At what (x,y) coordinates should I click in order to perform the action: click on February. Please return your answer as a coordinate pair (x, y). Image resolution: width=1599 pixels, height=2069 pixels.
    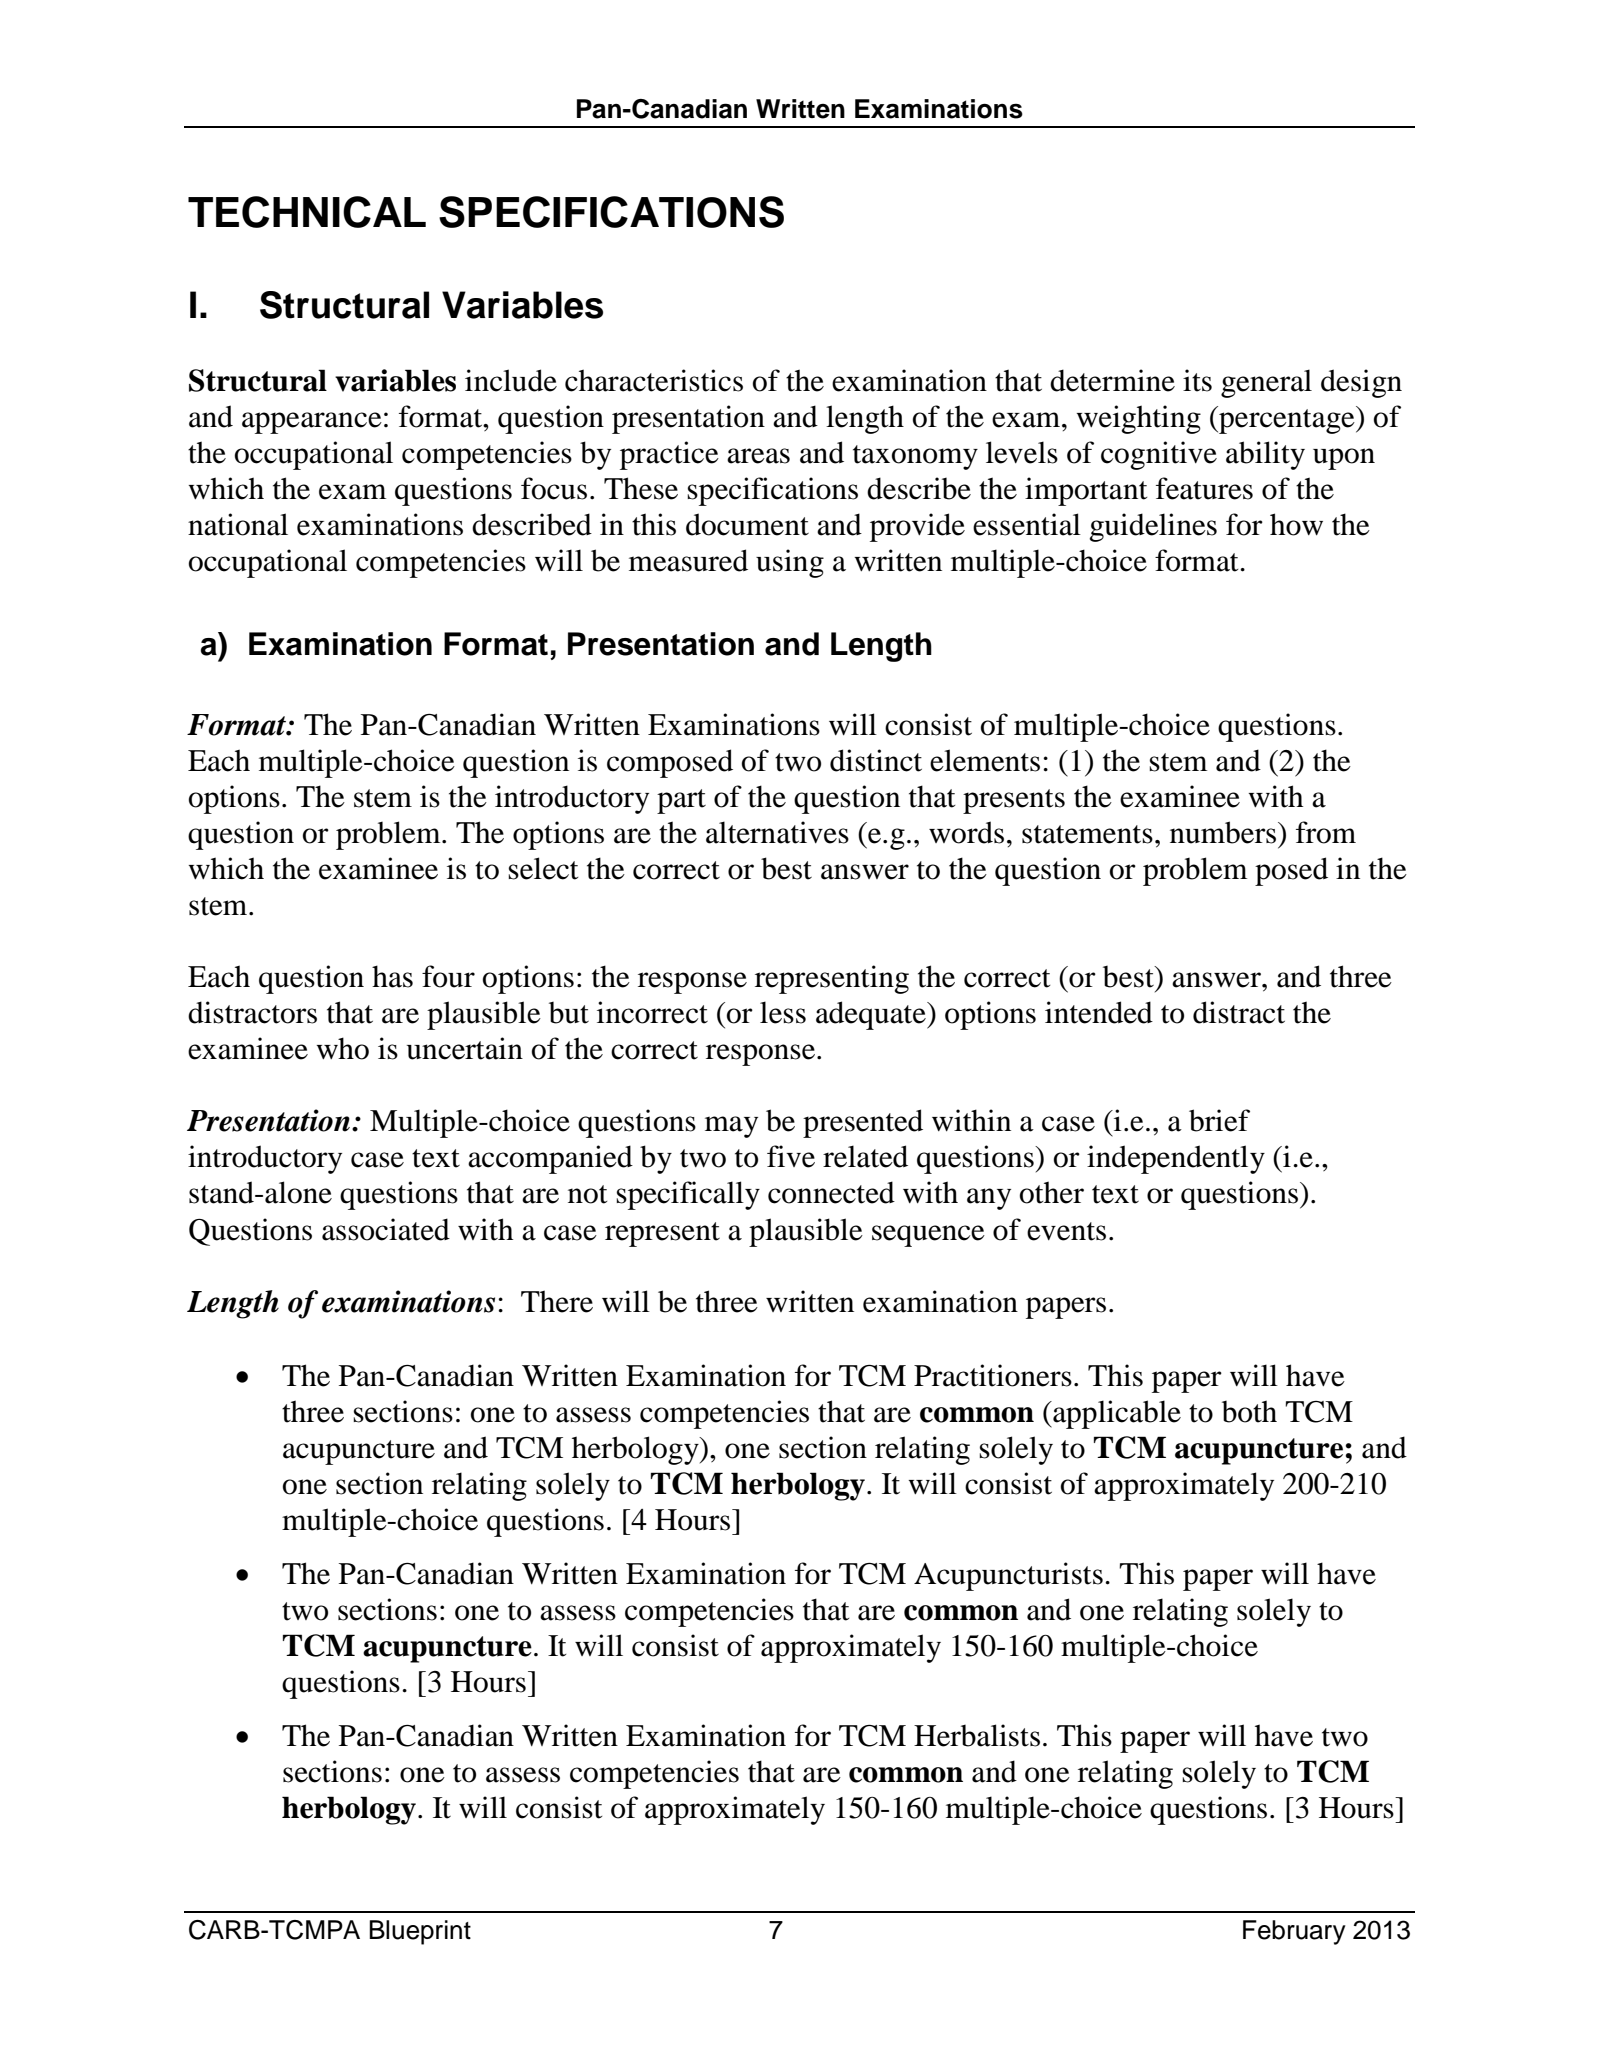
    Looking at the image, I should click on (1294, 1932).
